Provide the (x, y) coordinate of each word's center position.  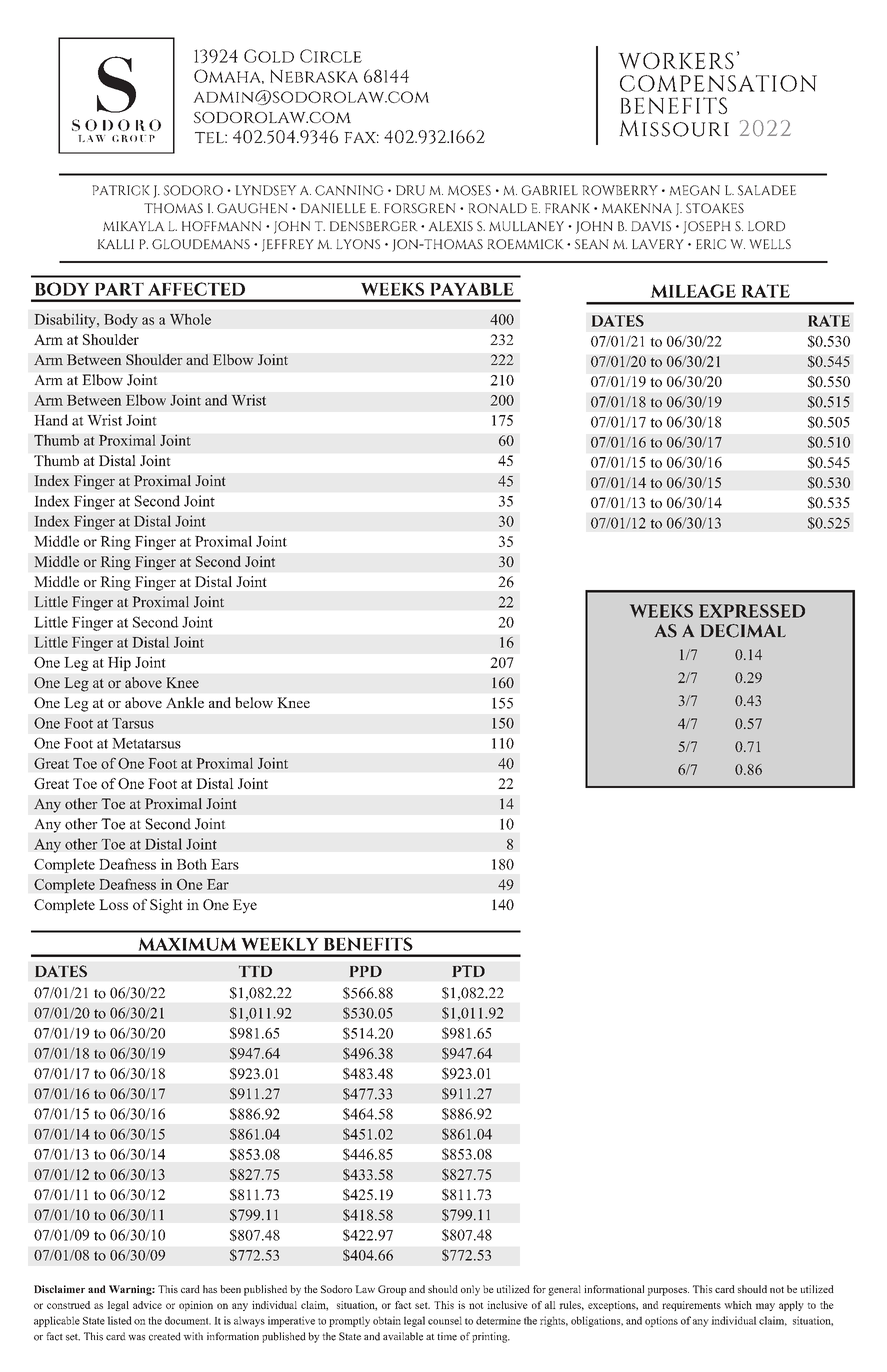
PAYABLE (472, 289)
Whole (190, 319)
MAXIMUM (188, 944)
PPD (366, 971)
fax (361, 137)
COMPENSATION (718, 83)
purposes (668, 1292)
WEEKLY (280, 944)
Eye (245, 906)
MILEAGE (693, 291)
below (254, 702)
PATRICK (121, 190)
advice (147, 1305)
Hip (119, 664)
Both (192, 864)
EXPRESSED (752, 611)
